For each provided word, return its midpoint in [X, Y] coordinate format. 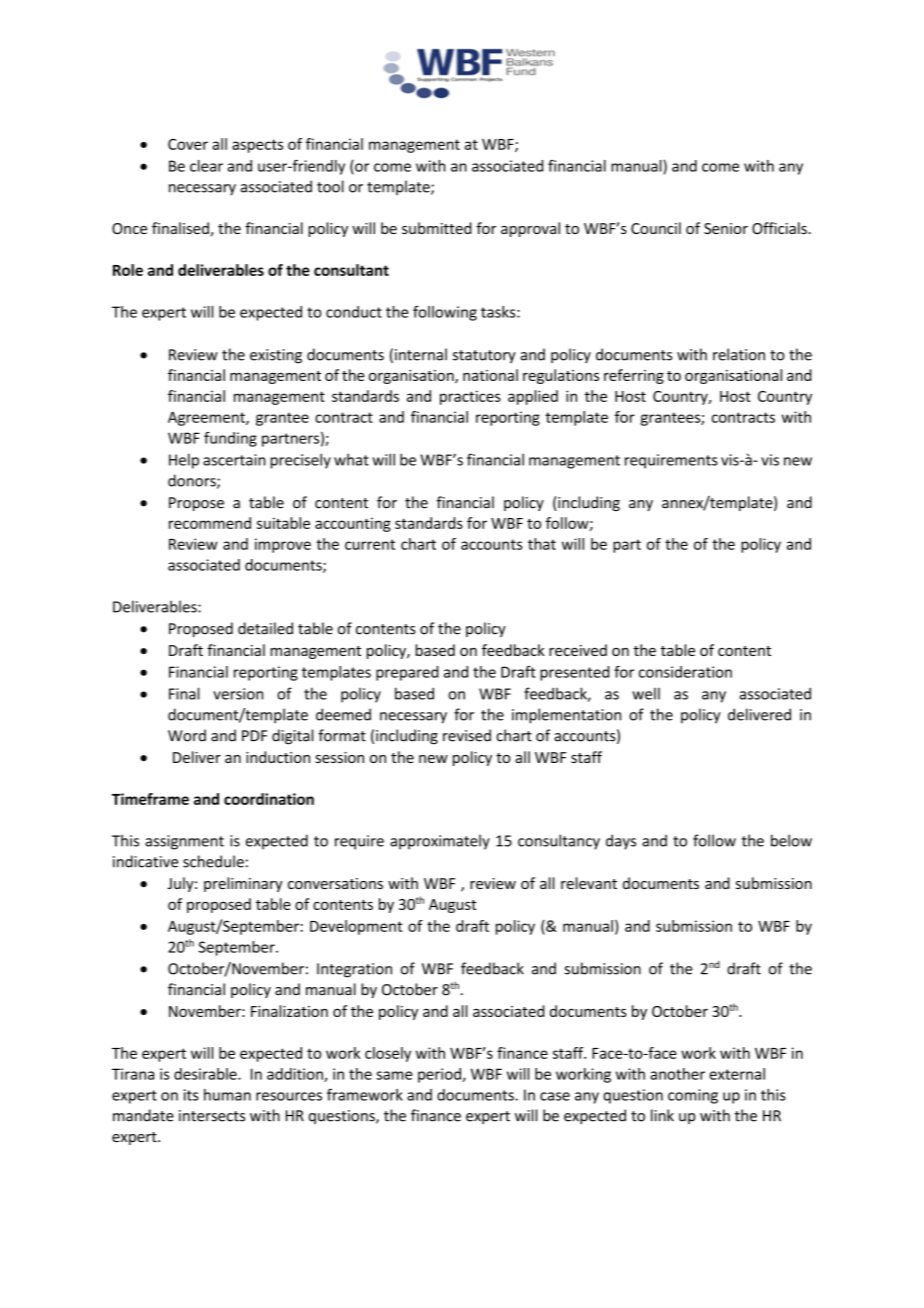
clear [206, 166]
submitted [437, 228]
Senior [726, 228]
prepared [407, 673]
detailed [265, 628]
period [440, 1075]
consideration [685, 672]
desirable [206, 1074]
